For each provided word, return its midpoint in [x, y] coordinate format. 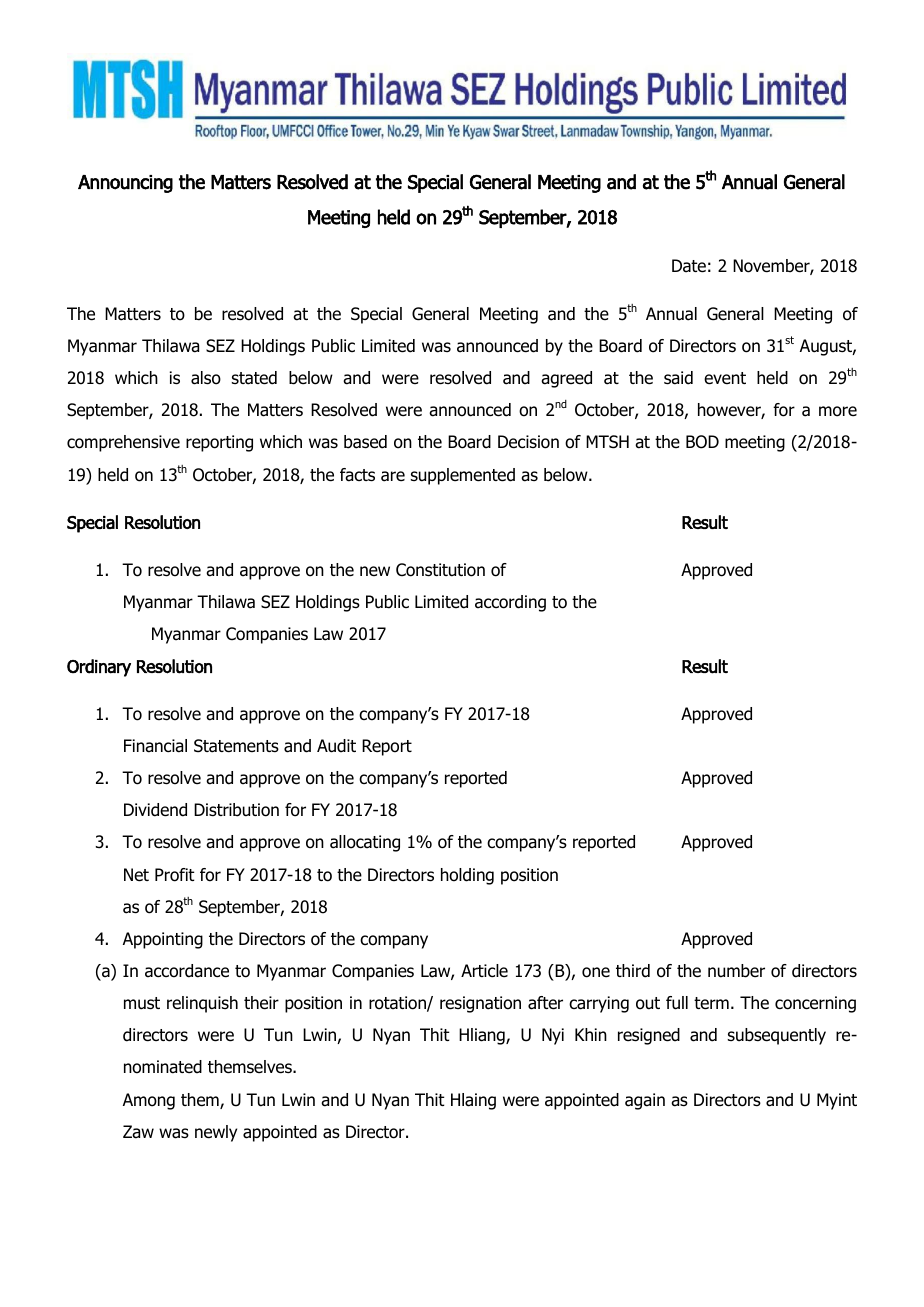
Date [689, 266]
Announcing [125, 184]
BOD [702, 442]
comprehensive [123, 443]
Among [149, 1101]
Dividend [155, 810]
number [736, 971]
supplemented [463, 476]
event [725, 378]
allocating [365, 843]
